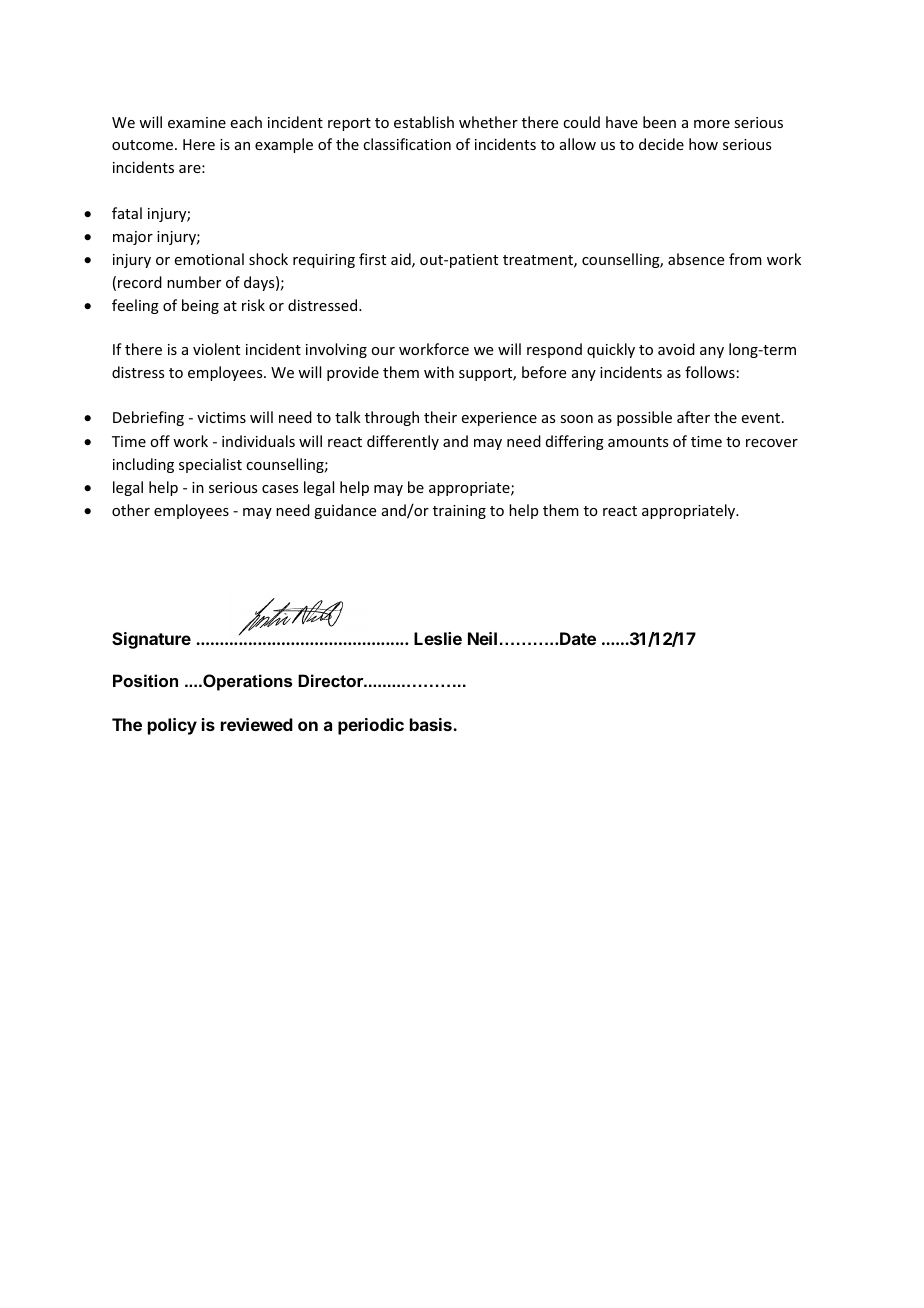 Image resolution: width=924 pixels, height=1308 pixels. I want to click on policy, so click(172, 726).
